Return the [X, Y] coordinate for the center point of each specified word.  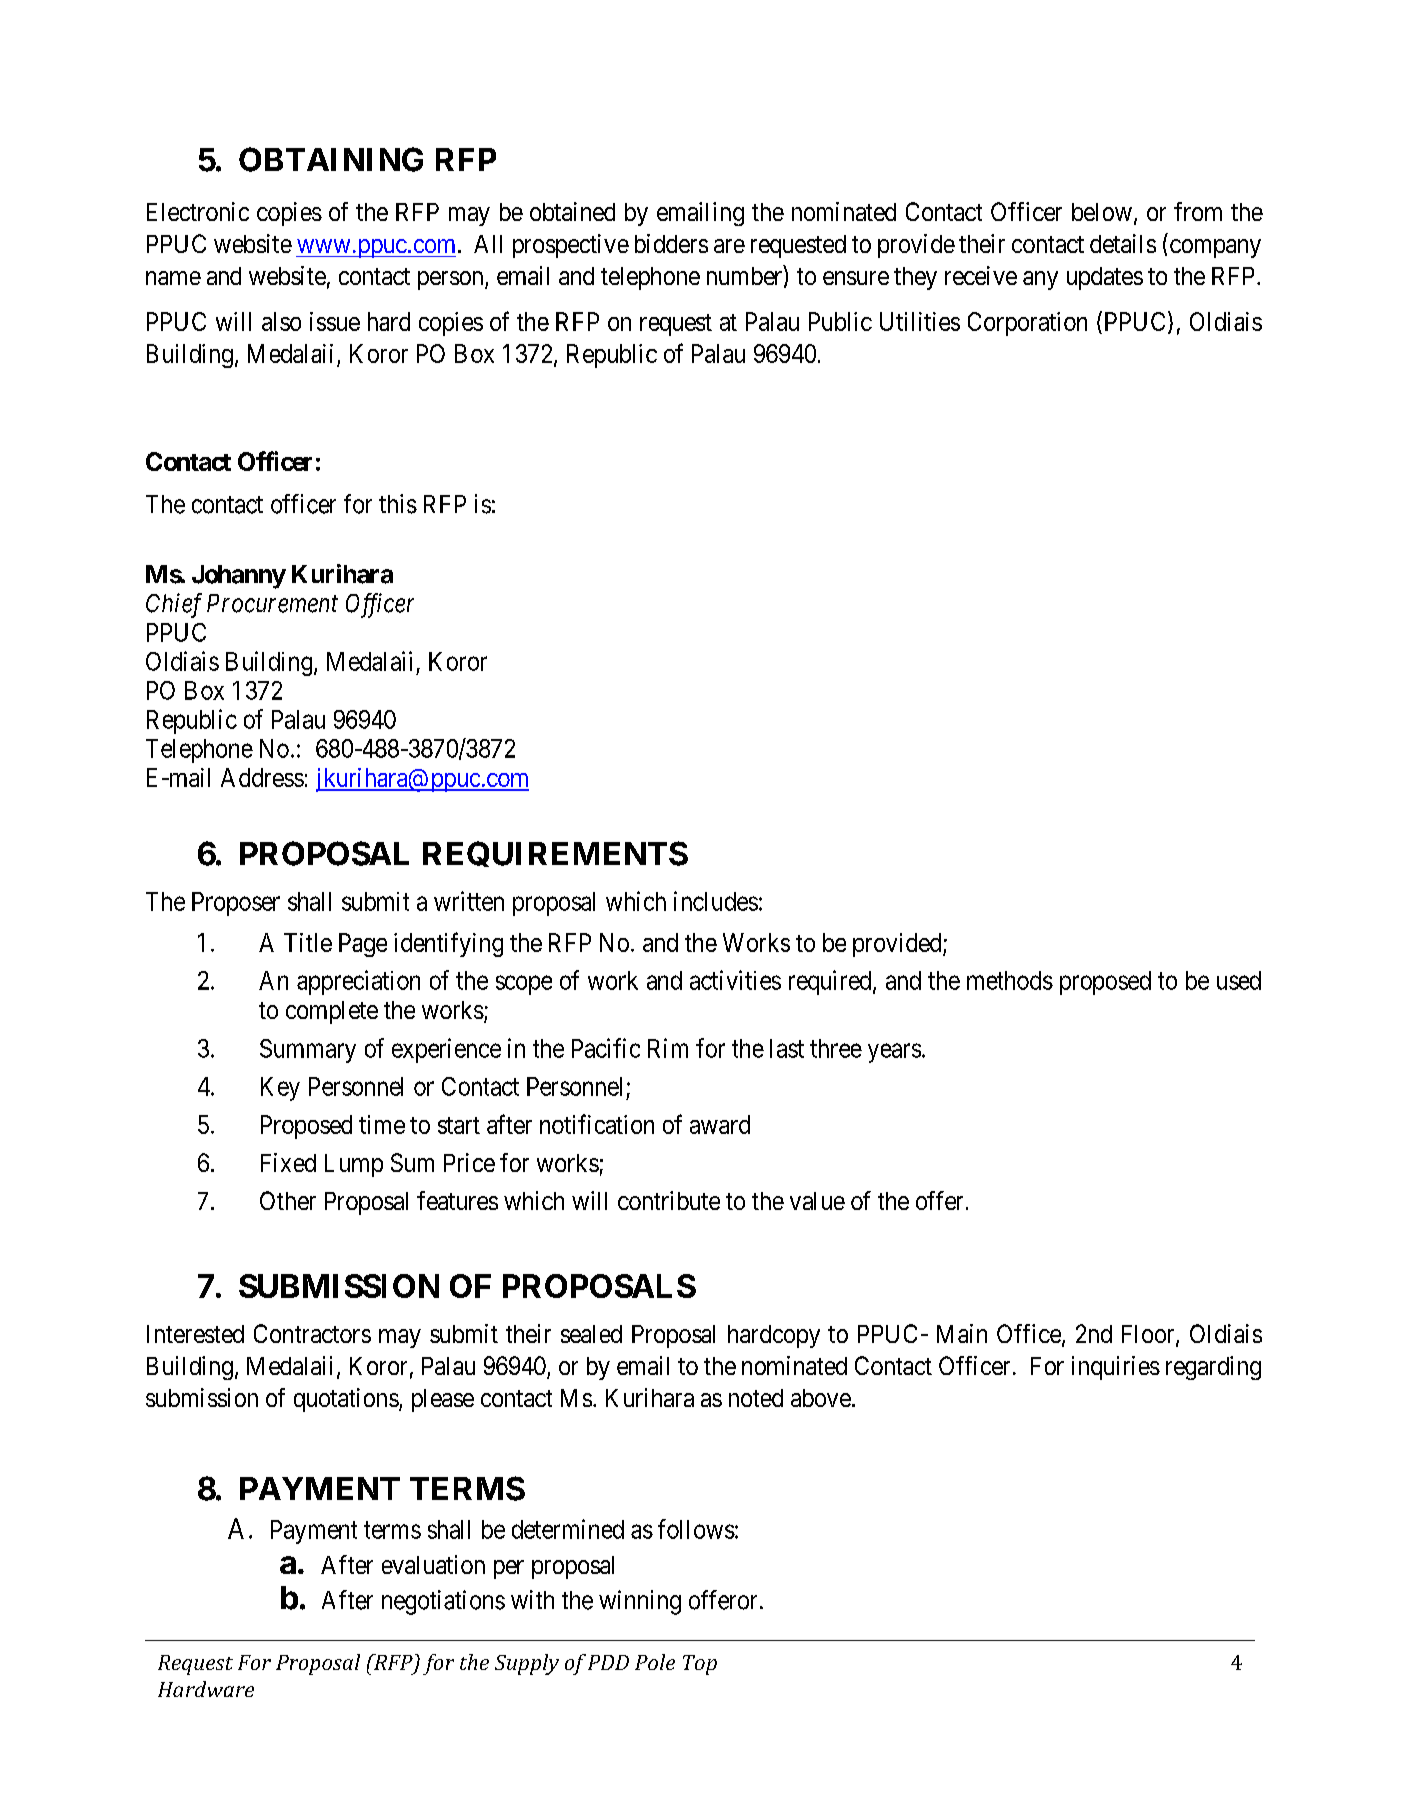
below [1102, 212]
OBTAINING [331, 159]
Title [308, 942]
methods [1010, 980]
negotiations [443, 1602]
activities [735, 980]
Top [700, 1665]
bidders [671, 243]
